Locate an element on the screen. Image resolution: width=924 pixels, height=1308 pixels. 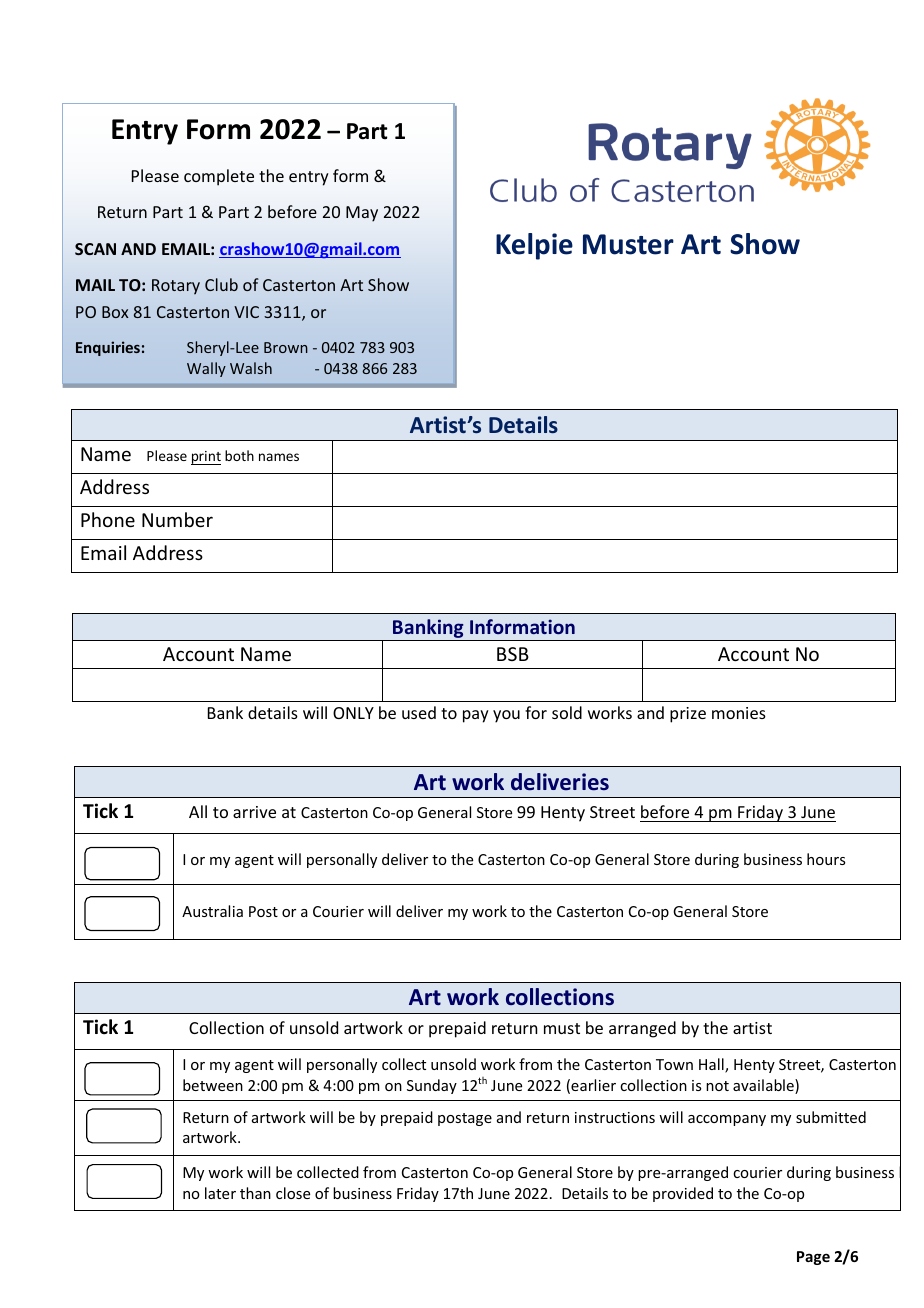
Brown is located at coordinates (286, 347).
